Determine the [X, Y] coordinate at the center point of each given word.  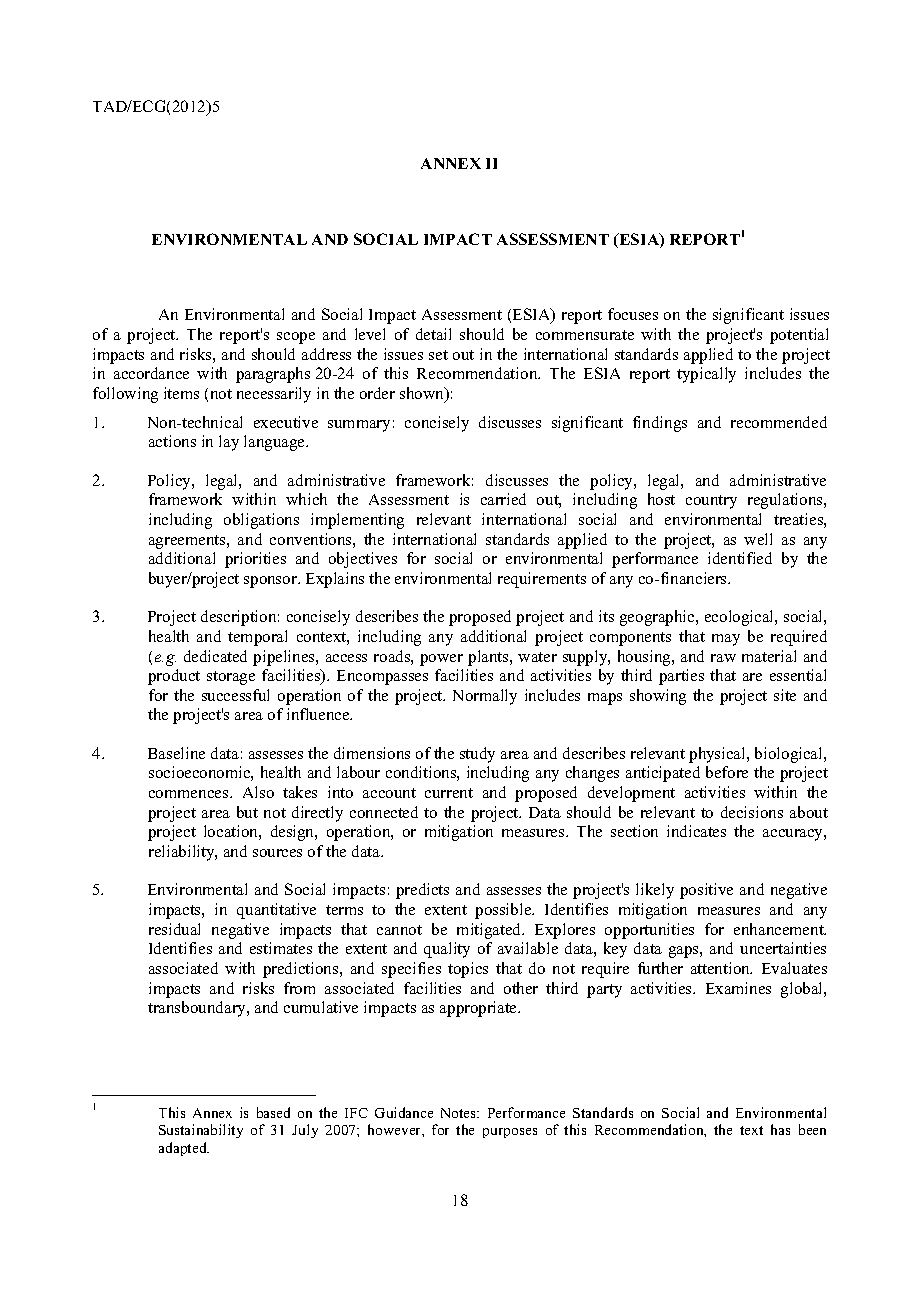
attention [721, 968]
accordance [151, 373]
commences [190, 794]
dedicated [215, 656]
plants [489, 658]
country [711, 502]
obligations [261, 521]
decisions [752, 812]
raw [723, 658]
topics [468, 970]
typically [706, 375]
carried [503, 499]
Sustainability [201, 1131]
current [449, 793]
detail [433, 334]
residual [174, 929]
